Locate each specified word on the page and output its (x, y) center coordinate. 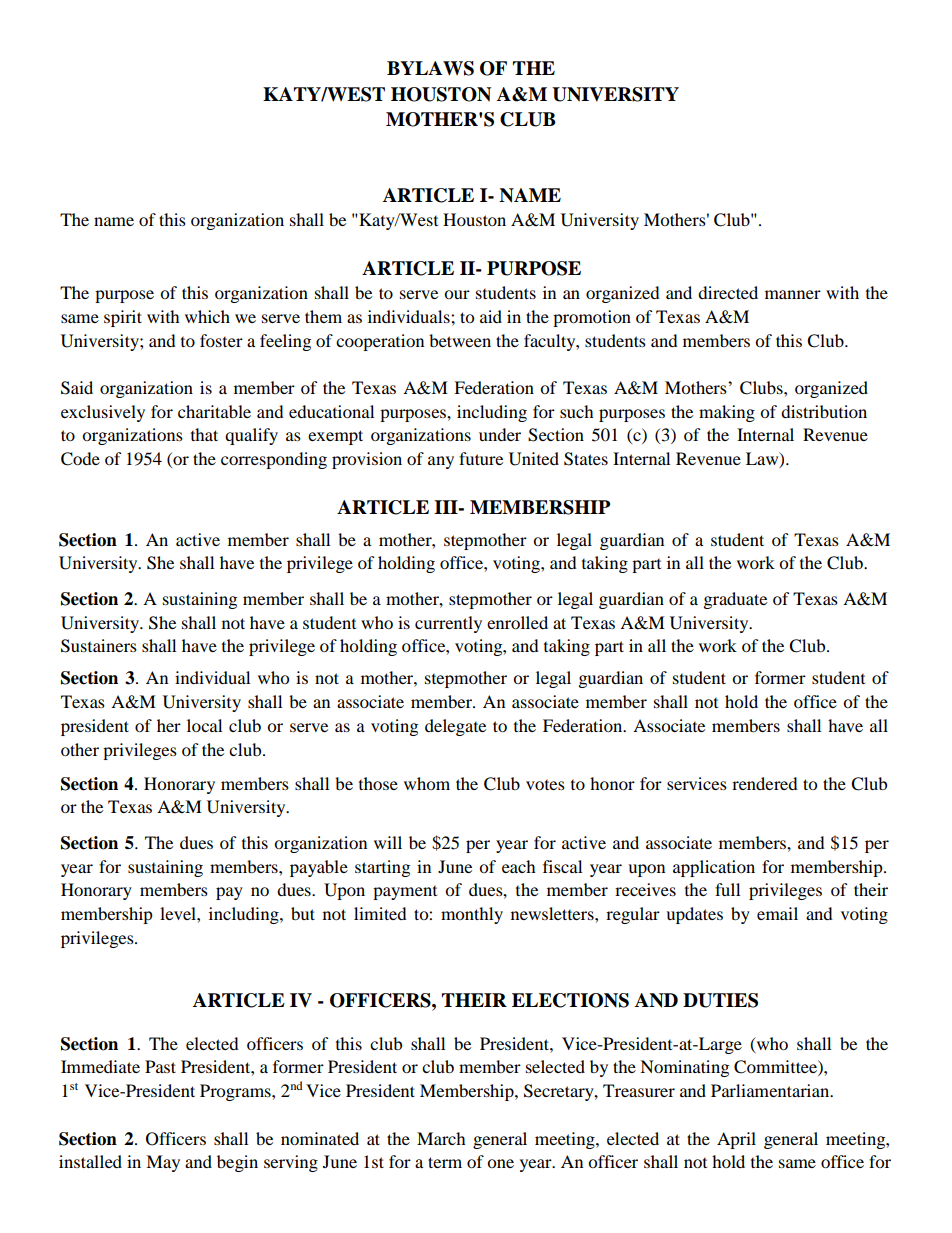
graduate (735, 600)
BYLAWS (430, 68)
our (457, 294)
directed (728, 292)
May (163, 1163)
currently (448, 624)
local (204, 725)
